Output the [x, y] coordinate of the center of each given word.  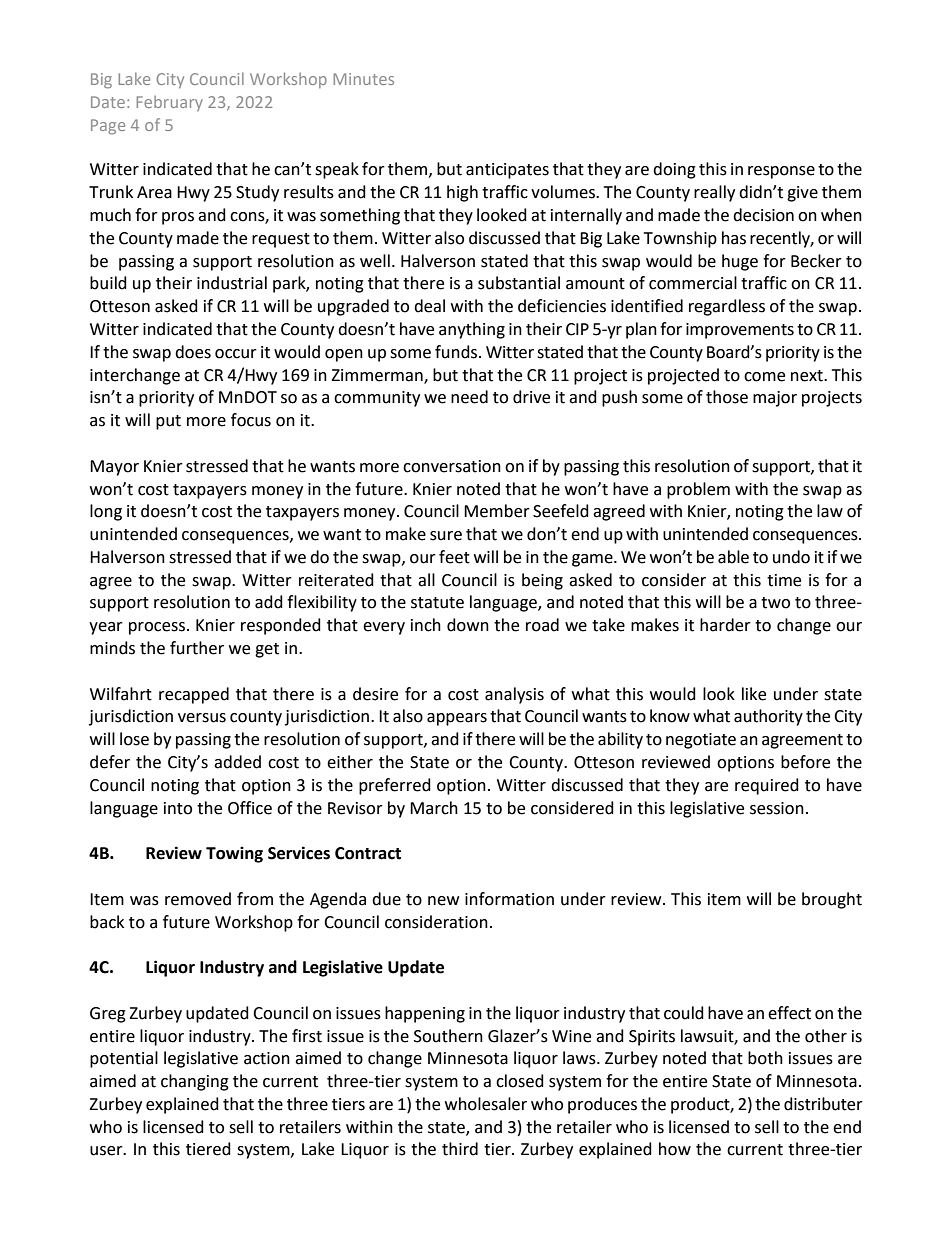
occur [236, 354]
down [468, 625]
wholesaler [486, 1104]
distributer [823, 1104]
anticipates [507, 171]
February [169, 103]
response [781, 172]
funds [457, 352]
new [443, 901]
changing [195, 1082]
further [197, 648]
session [777, 808]
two [775, 603]
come [764, 377]
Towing [234, 854]
